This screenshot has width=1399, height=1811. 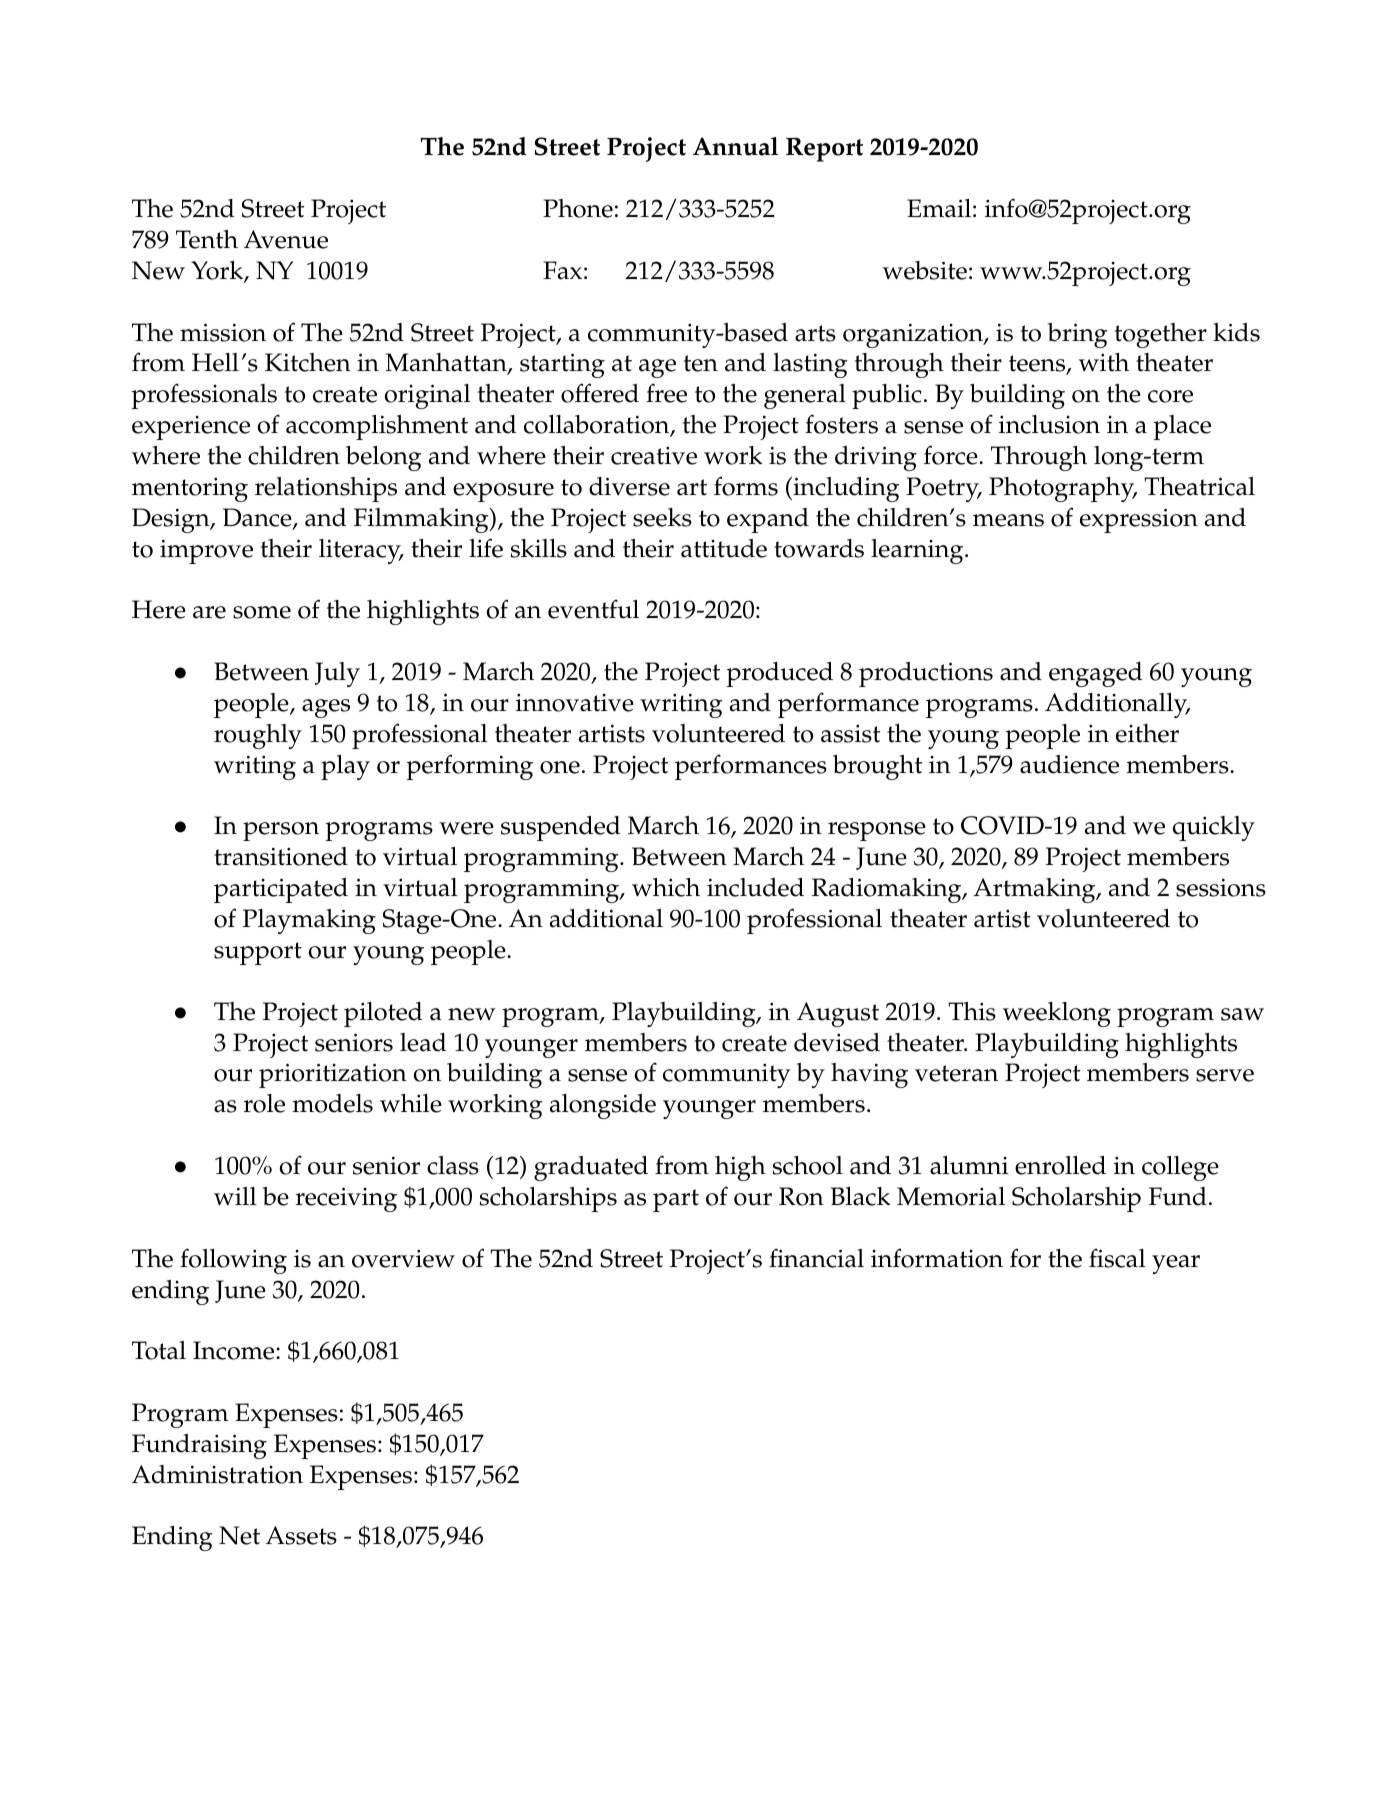 What do you see at coordinates (286, 239) in the screenshot?
I see `Avenue` at bounding box center [286, 239].
